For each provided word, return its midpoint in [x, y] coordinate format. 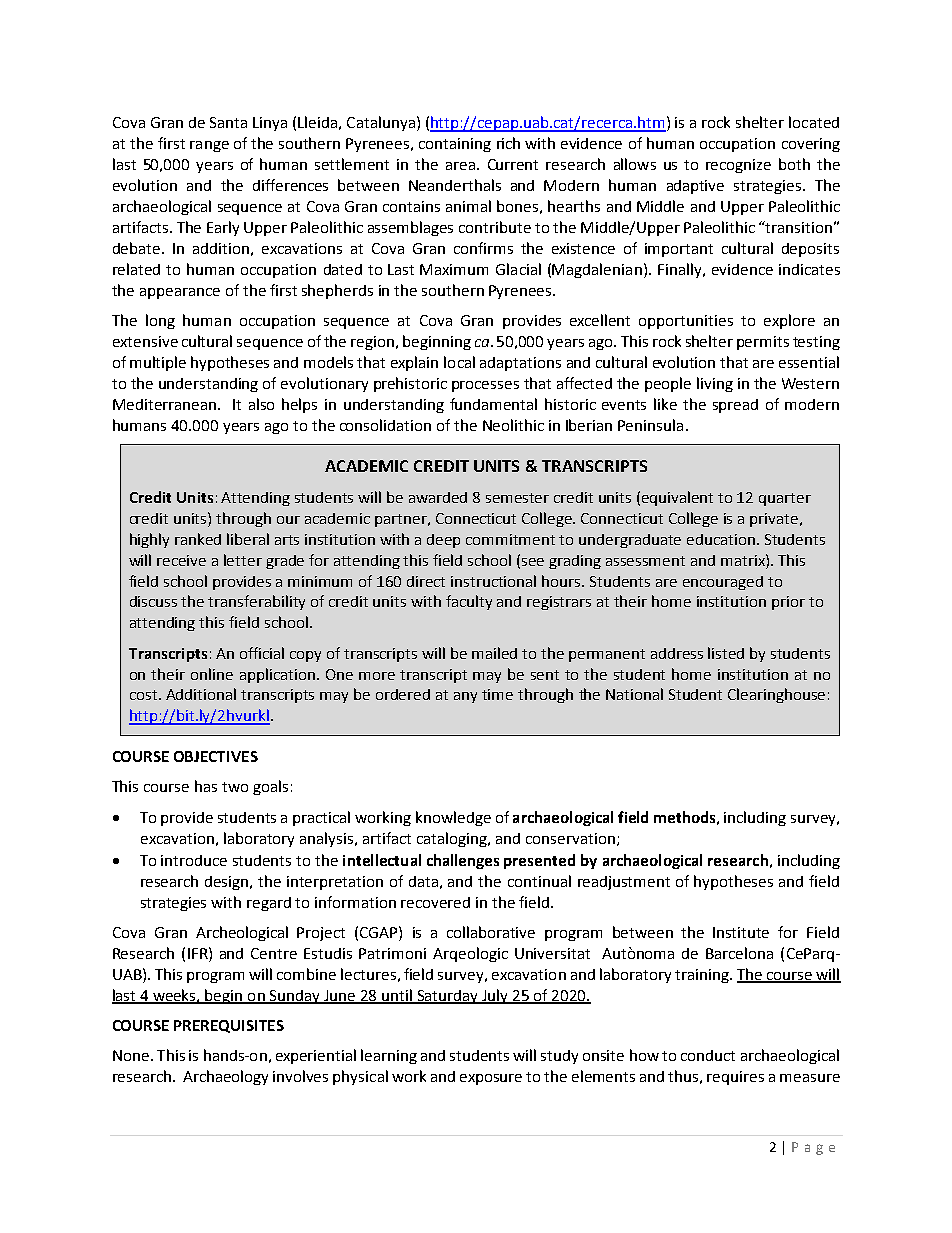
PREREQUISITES [229, 1026]
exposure [491, 1079]
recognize [738, 166]
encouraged [723, 583]
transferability [256, 602]
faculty [469, 602]
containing [455, 145]
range [209, 146]
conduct [708, 1055]
